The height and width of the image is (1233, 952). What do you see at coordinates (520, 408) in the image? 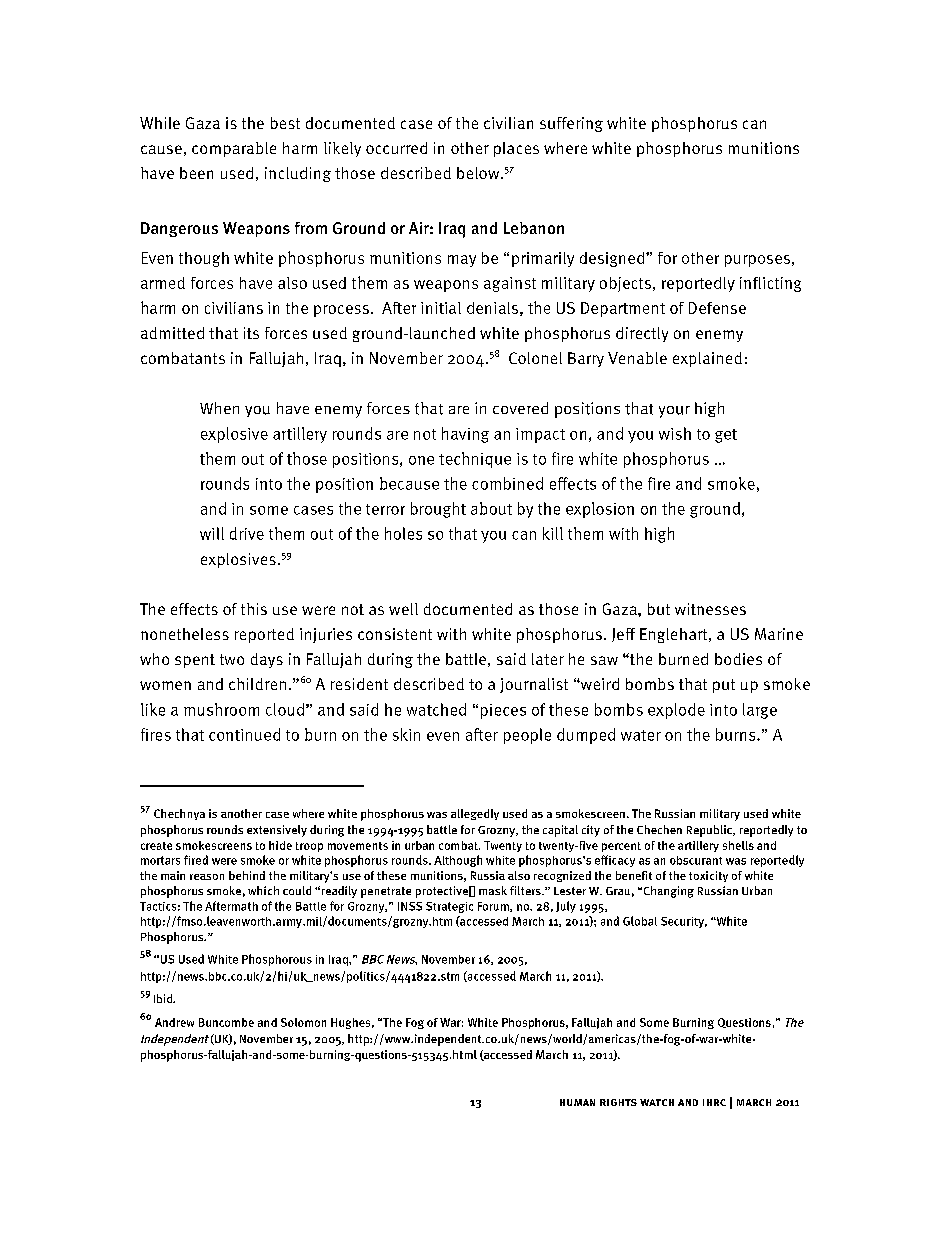
I see `covered` at bounding box center [520, 408].
